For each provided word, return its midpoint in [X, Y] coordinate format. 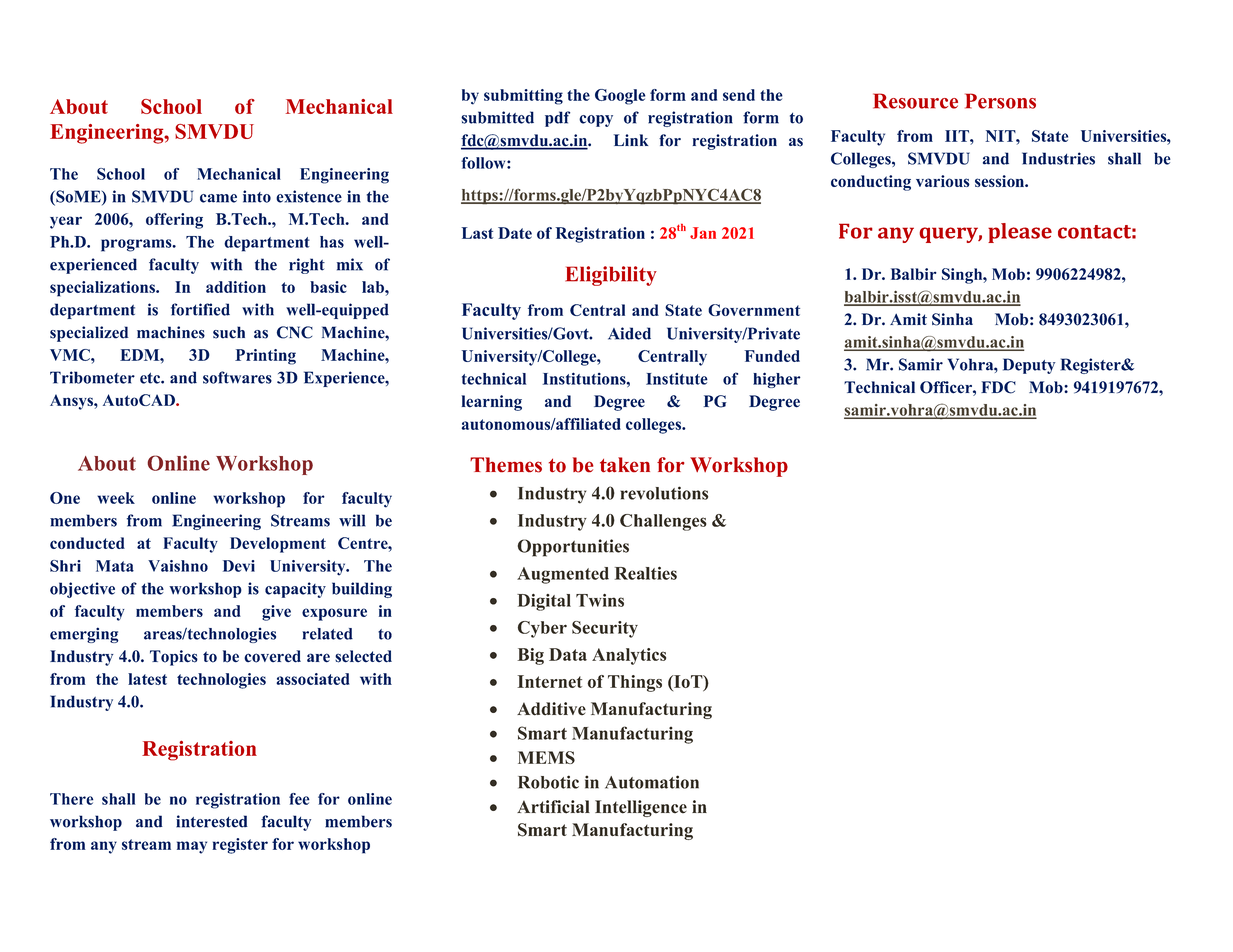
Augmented [563, 575]
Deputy [1029, 366]
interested [212, 821]
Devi [239, 566]
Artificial [553, 807]
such [229, 332]
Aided [629, 333]
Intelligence [641, 808]
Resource [915, 101]
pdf [557, 119]
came [218, 198]
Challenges [663, 522]
